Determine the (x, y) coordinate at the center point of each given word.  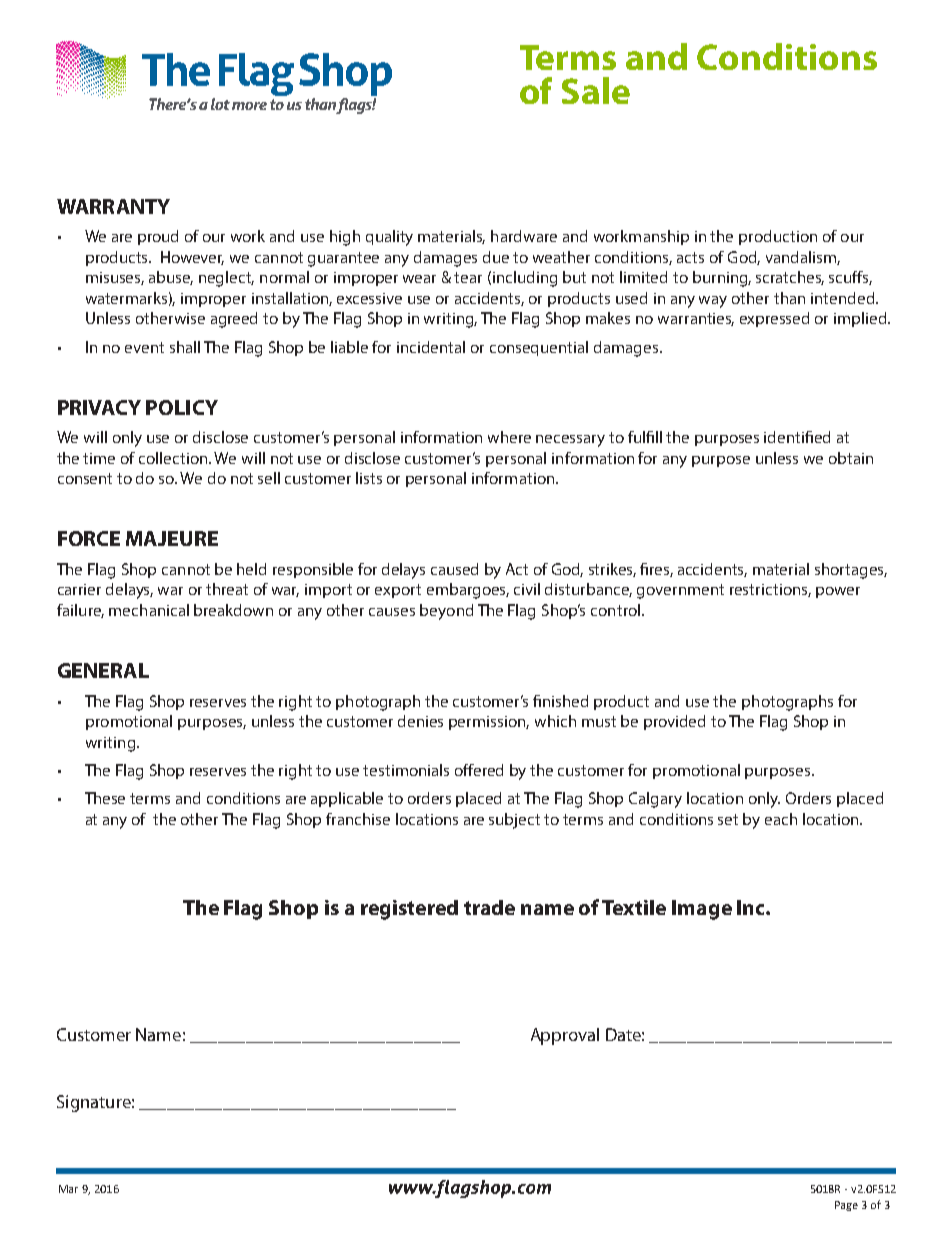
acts (690, 257)
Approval (565, 1036)
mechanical (149, 610)
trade (489, 907)
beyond (446, 612)
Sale (596, 90)
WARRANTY (113, 206)
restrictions (770, 590)
